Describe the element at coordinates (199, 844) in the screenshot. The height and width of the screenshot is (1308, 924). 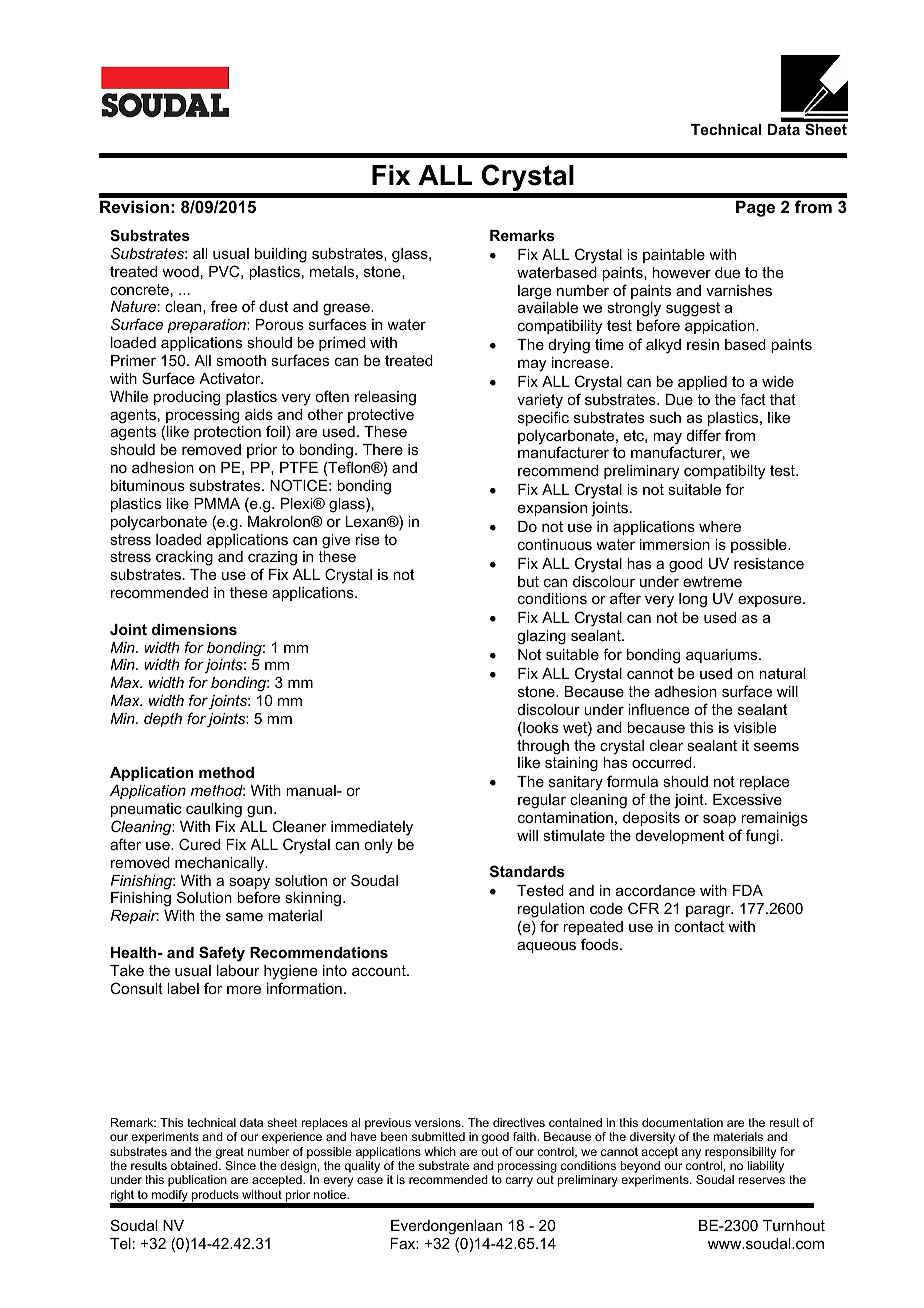
I see `Cured` at that location.
